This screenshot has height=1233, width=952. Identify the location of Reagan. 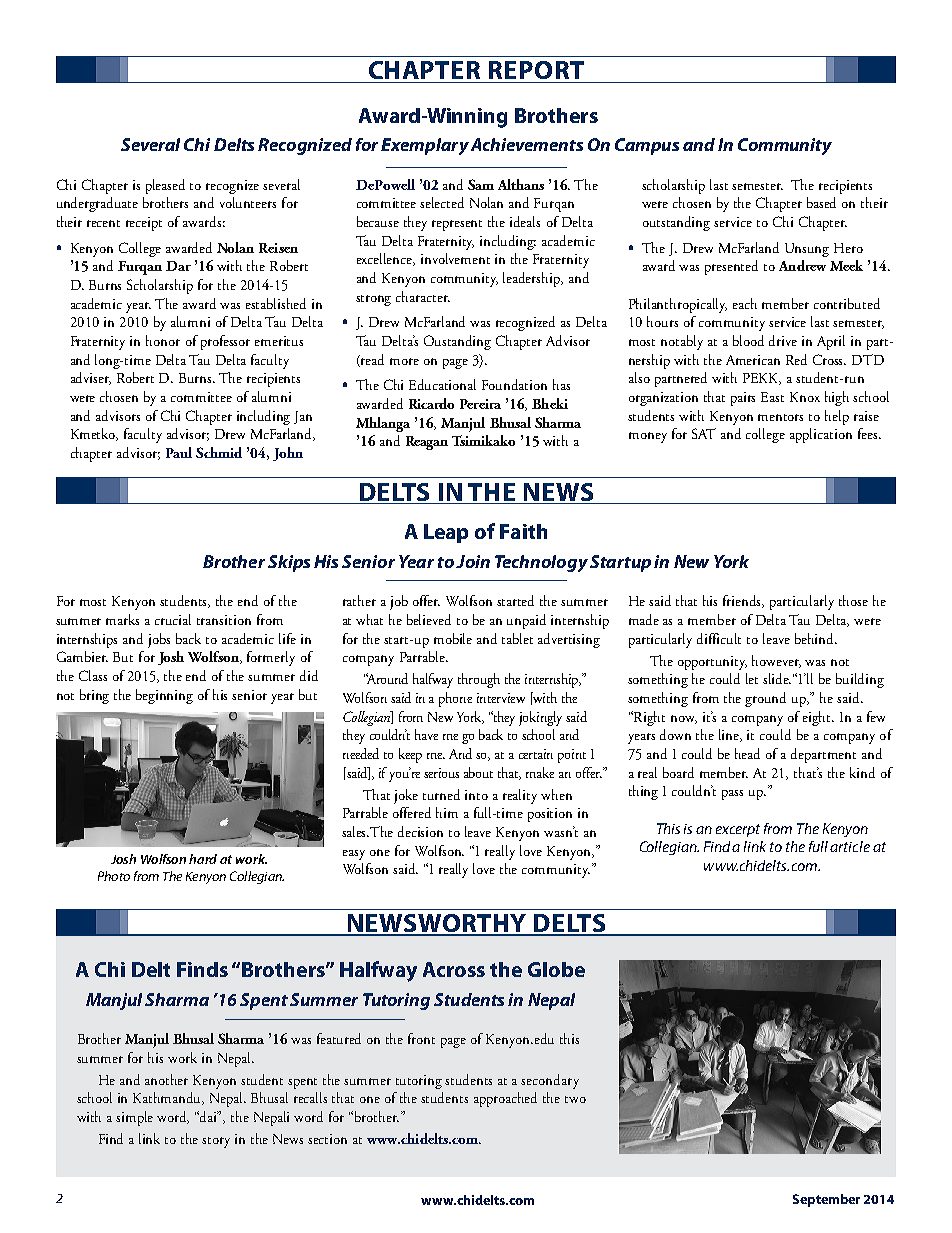
(427, 443).
